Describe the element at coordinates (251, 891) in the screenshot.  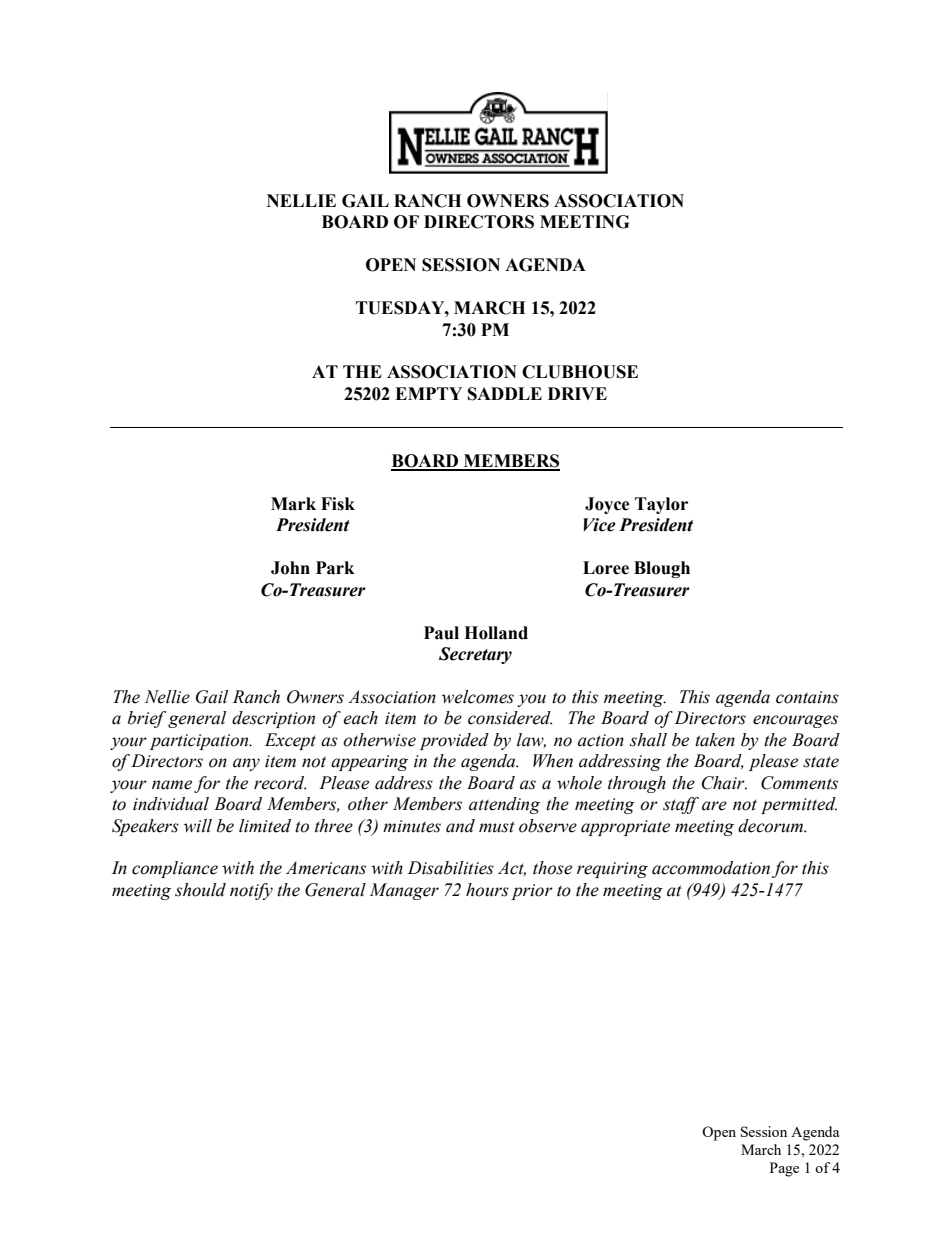
I see `notify` at that location.
